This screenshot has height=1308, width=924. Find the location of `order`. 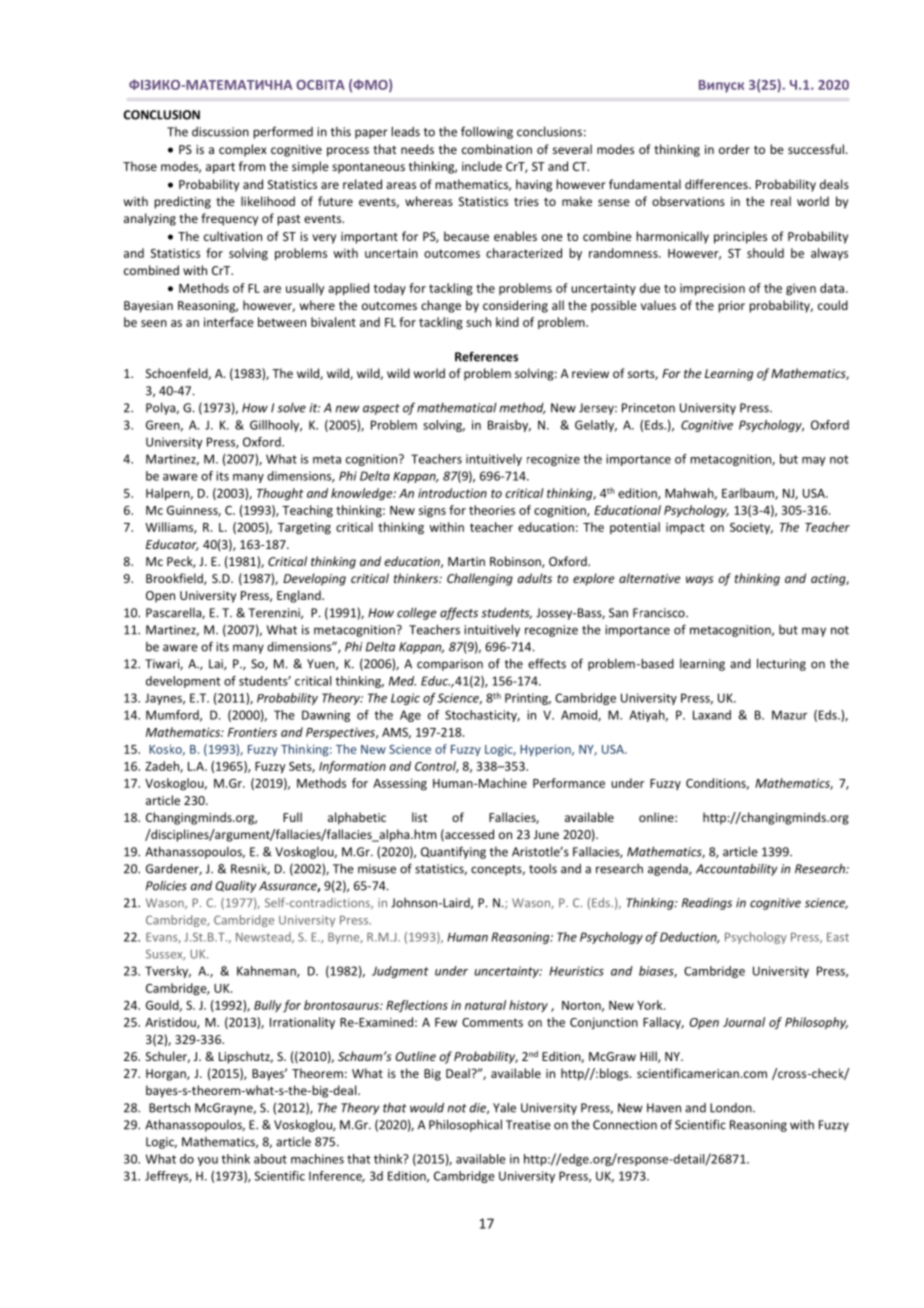

order is located at coordinates (734, 149).
